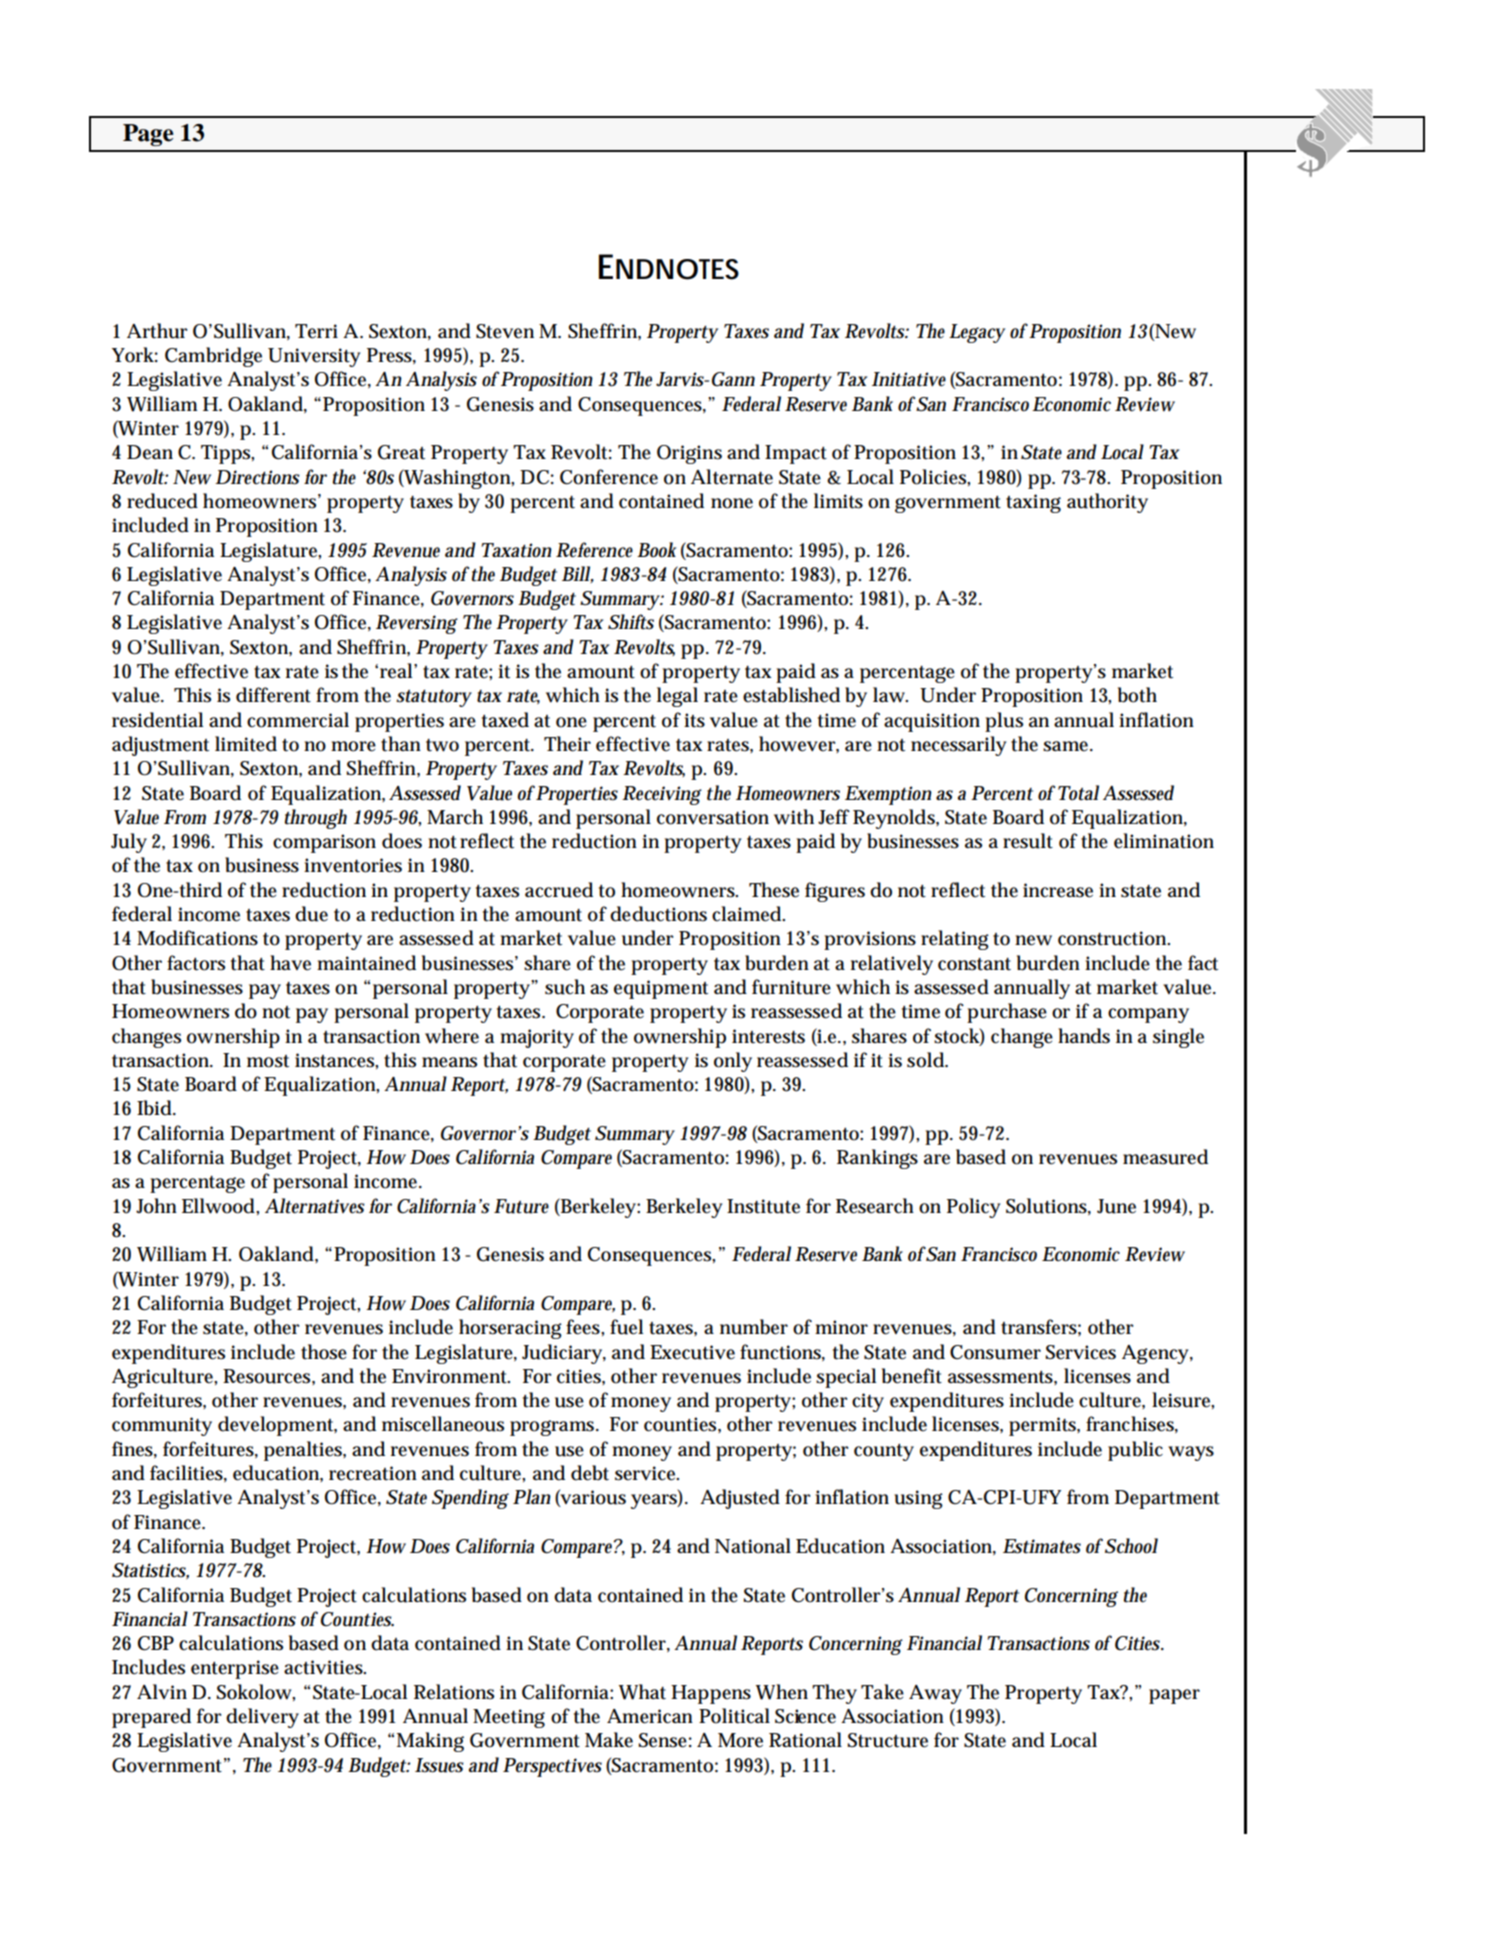 The height and width of the page is (1956, 1512). I want to click on Book, so click(656, 550).
